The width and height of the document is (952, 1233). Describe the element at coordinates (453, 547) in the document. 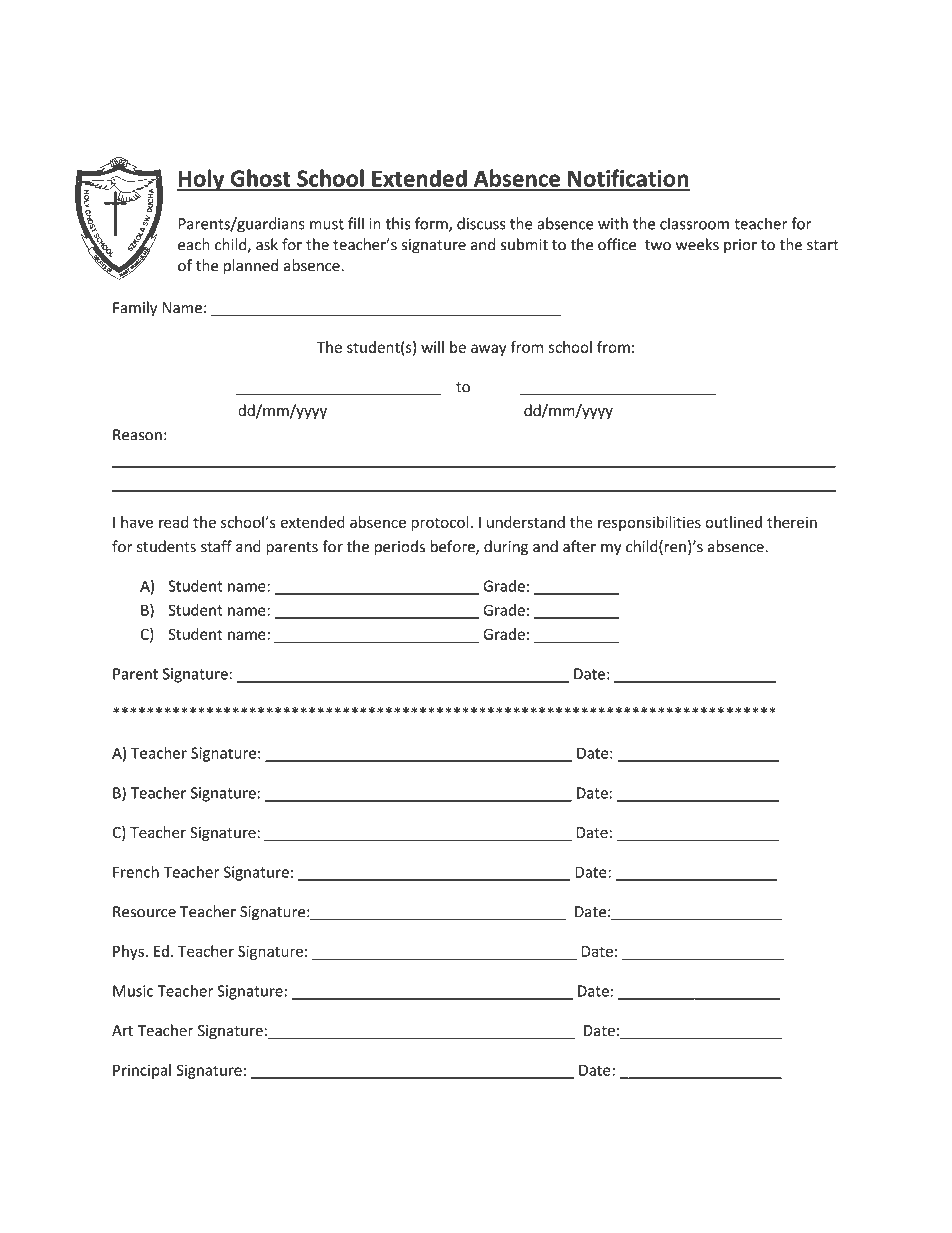

I see `before` at that location.
